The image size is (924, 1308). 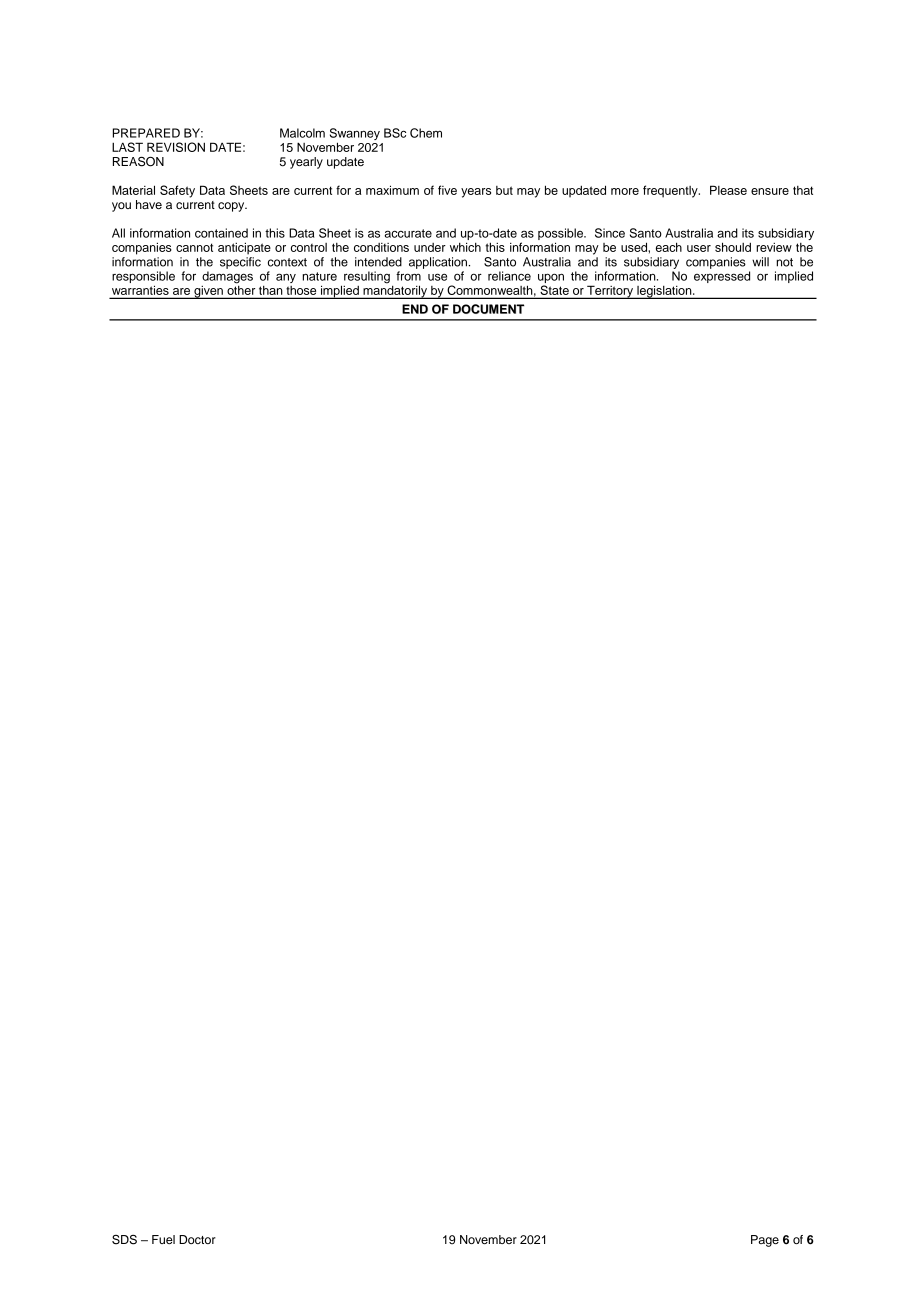 What do you see at coordinates (176, 147) in the page?
I see `REVISION` at bounding box center [176, 147].
